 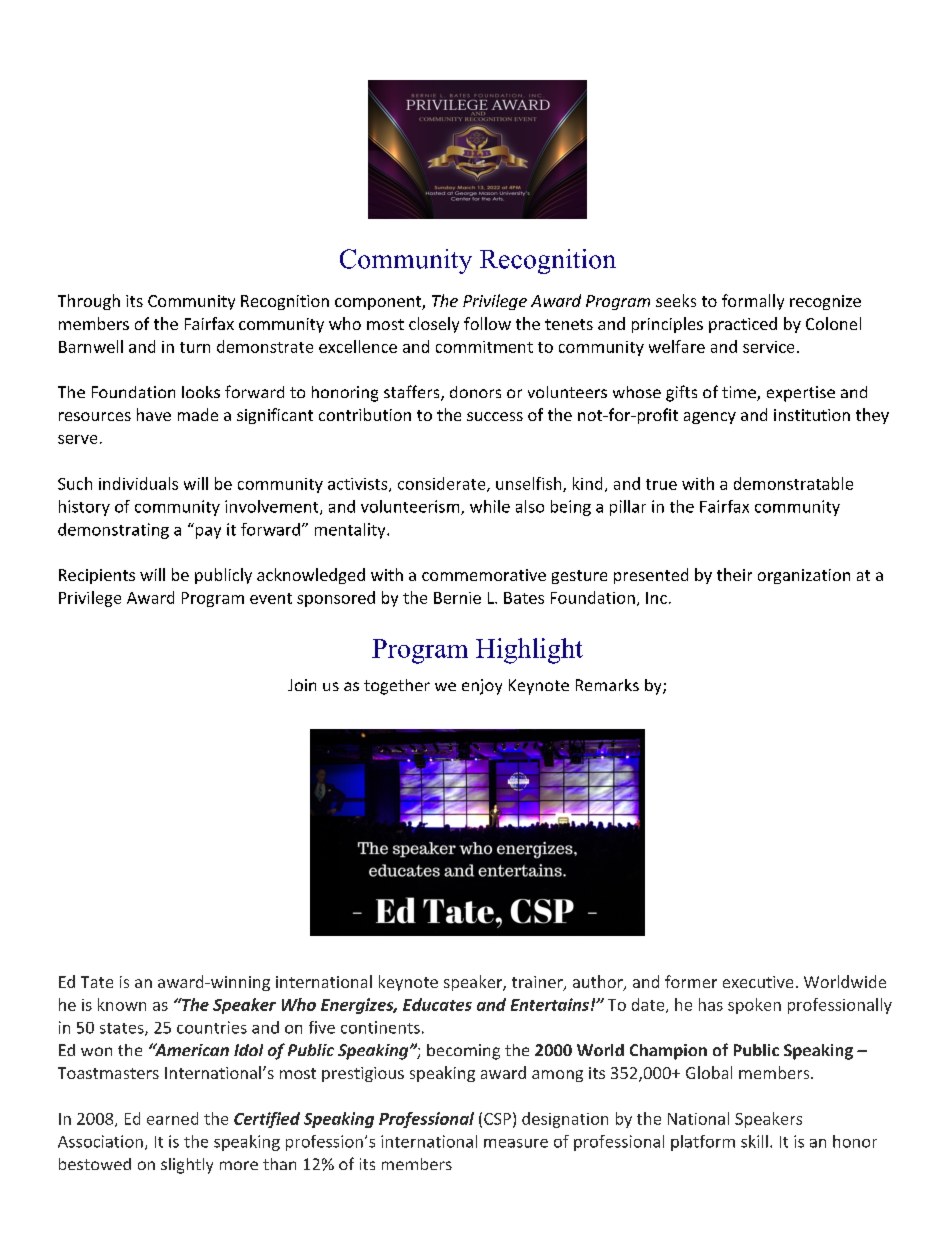 I want to click on Join, so click(x=302, y=685).
